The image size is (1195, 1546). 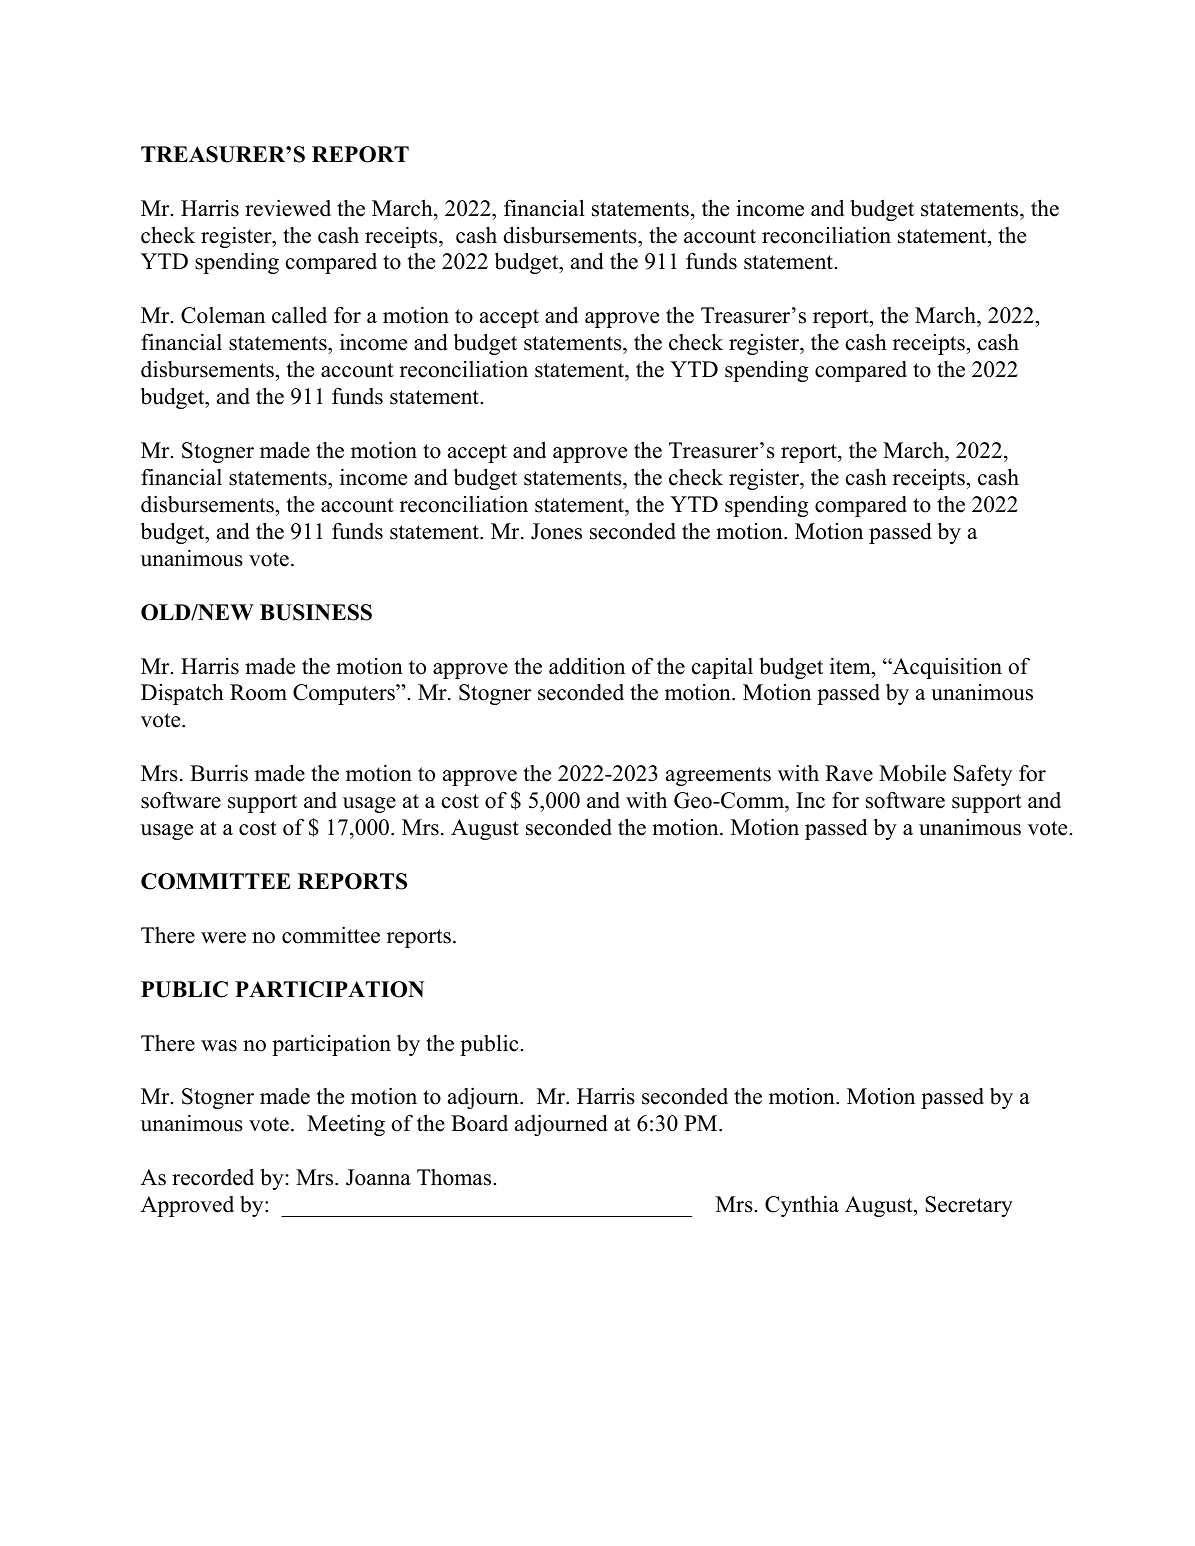 What do you see at coordinates (455, 1177) in the document?
I see `Thomas` at bounding box center [455, 1177].
